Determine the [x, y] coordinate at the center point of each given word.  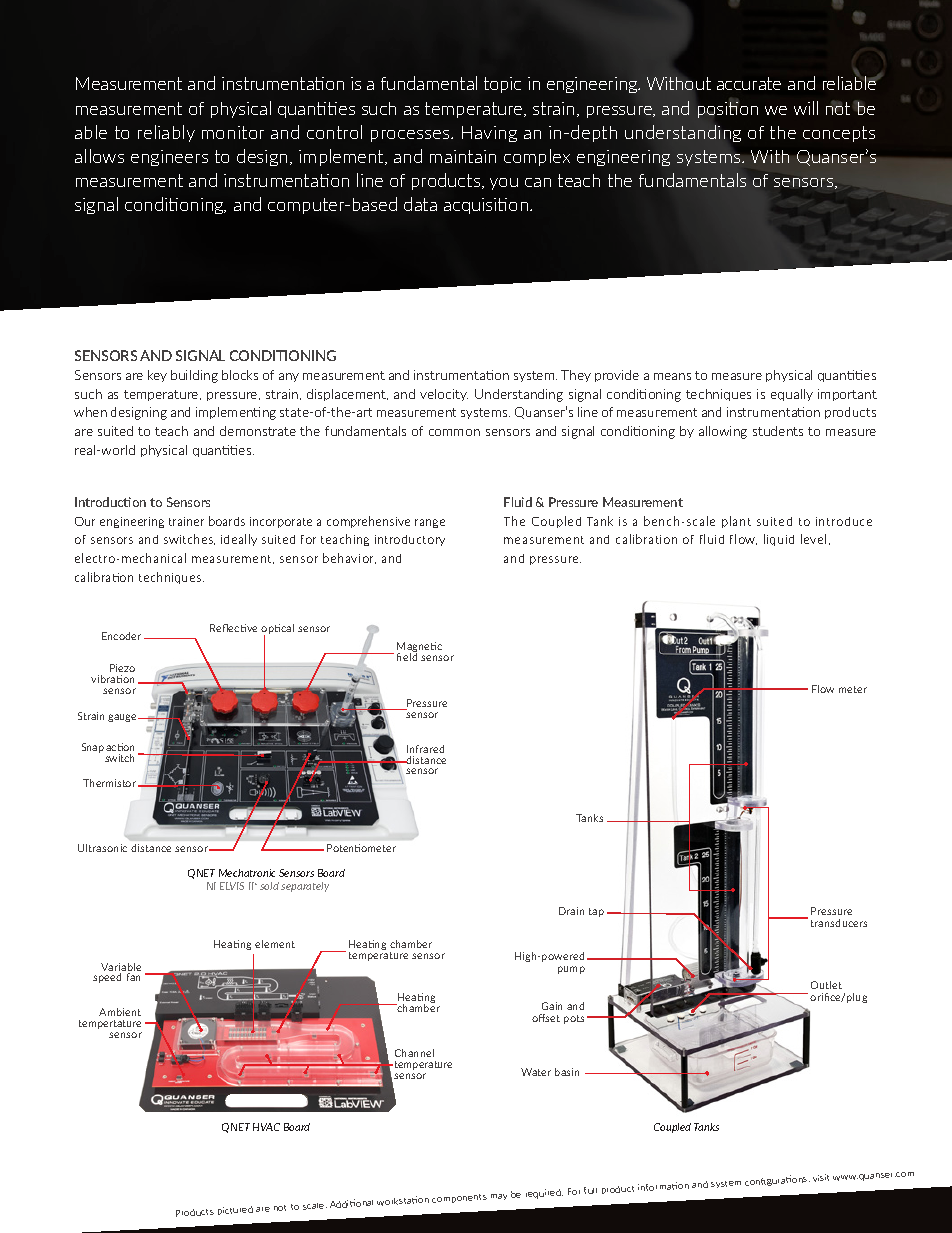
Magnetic [419, 648]
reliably [166, 133]
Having [489, 134]
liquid [779, 540]
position [728, 108]
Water [536, 1072]
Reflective [233, 628]
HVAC [266, 1127]
